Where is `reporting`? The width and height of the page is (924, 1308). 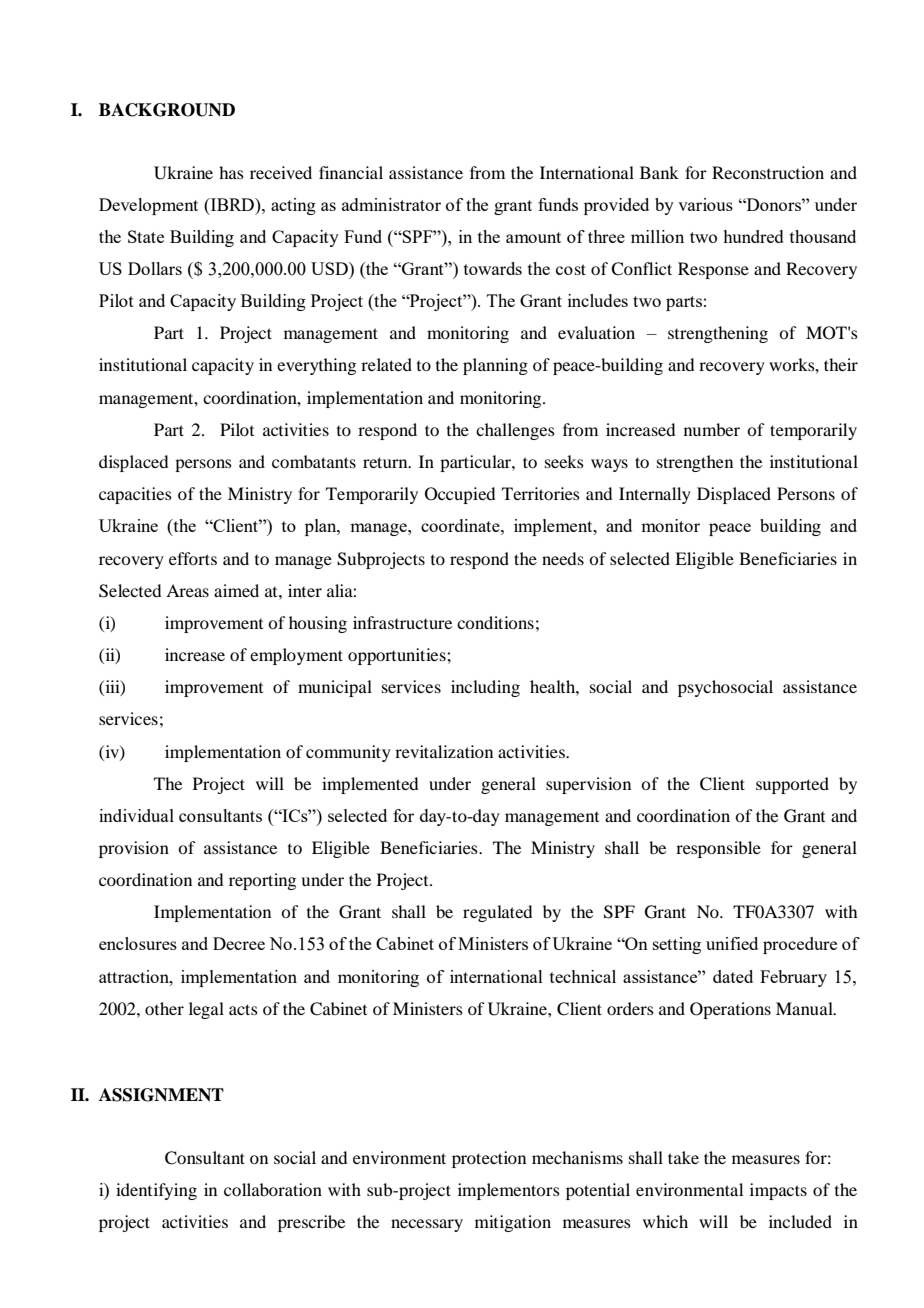
reporting is located at coordinates (262, 881).
